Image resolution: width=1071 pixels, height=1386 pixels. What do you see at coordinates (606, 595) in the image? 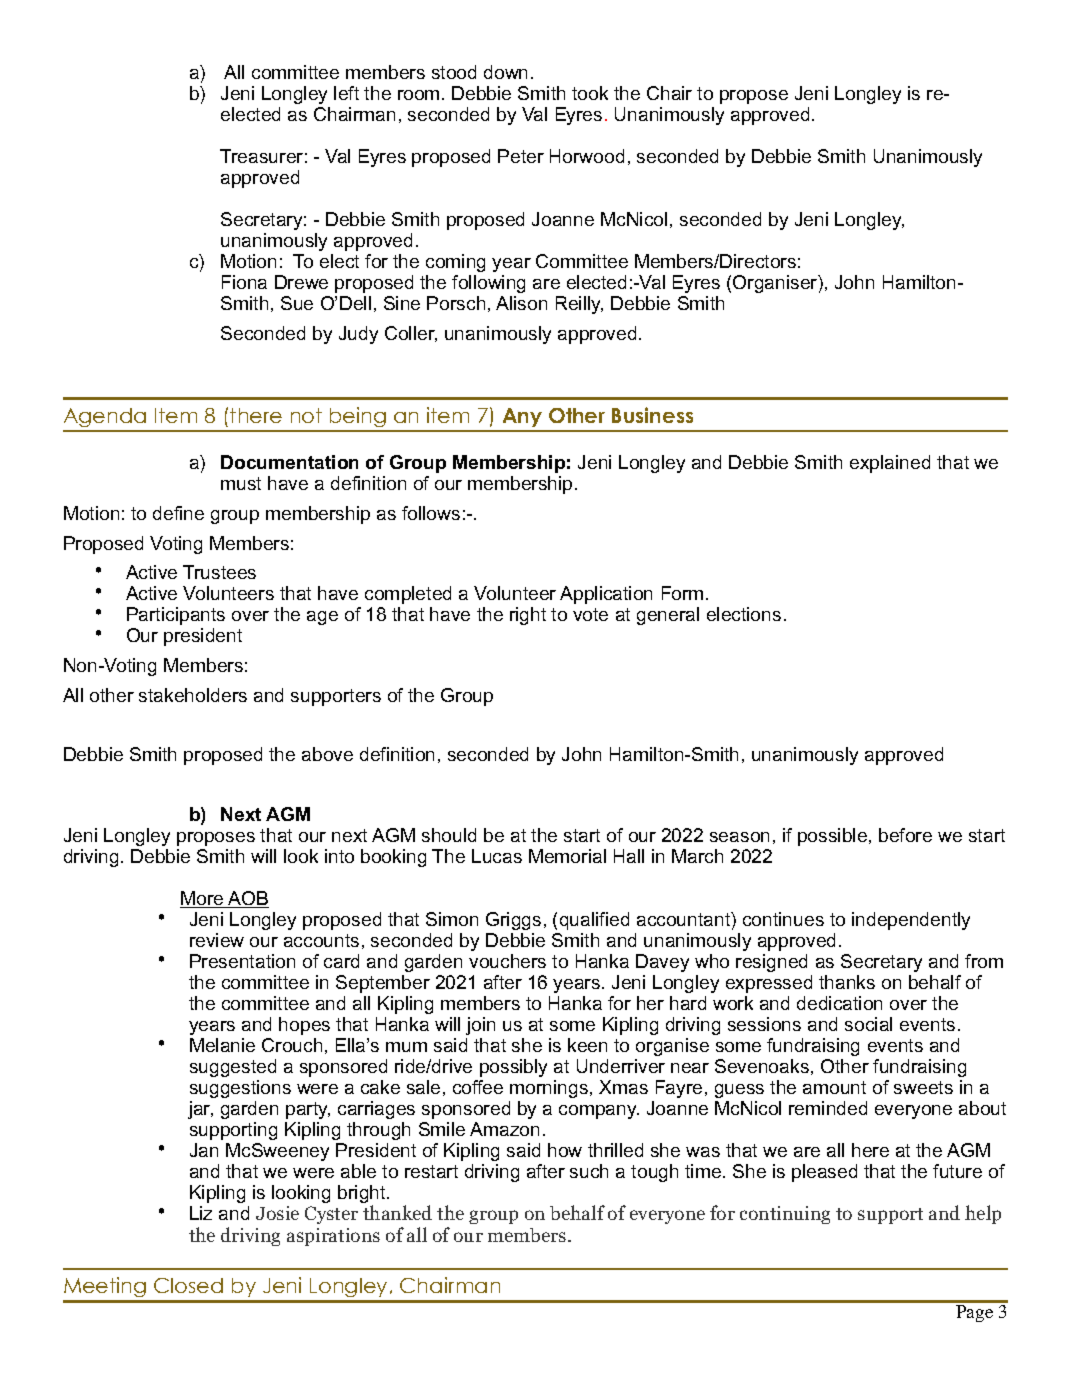
I see `Application` at bounding box center [606, 595].
